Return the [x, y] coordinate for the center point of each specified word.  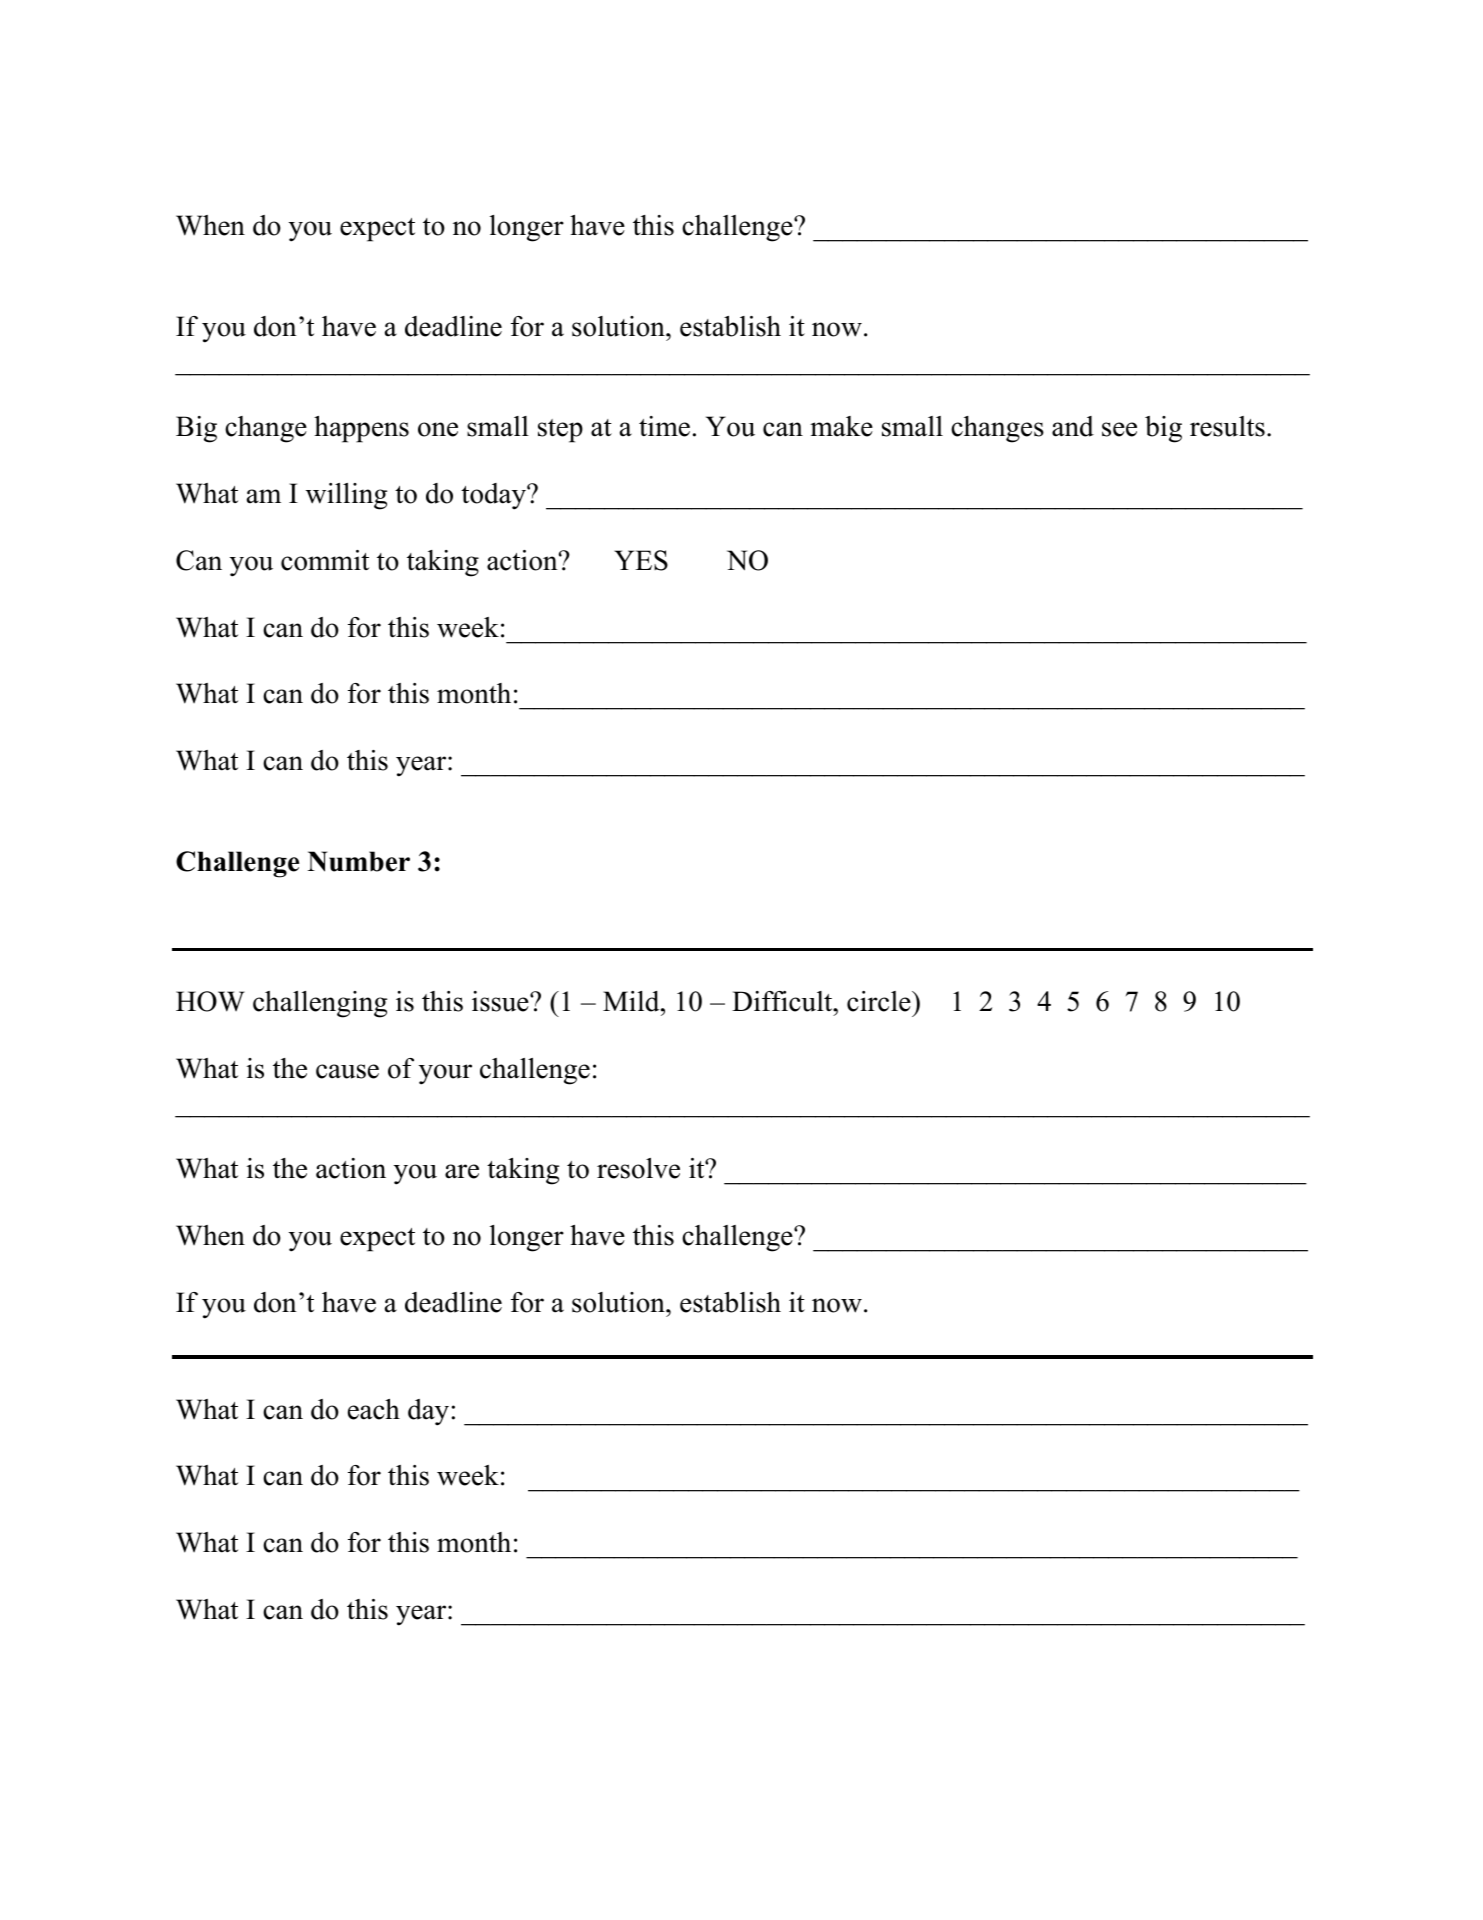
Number [359, 861]
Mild [632, 1001]
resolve [638, 1168]
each [374, 1409]
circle [880, 1001]
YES [641, 560]
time [664, 426]
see [1119, 429]
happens [361, 429]
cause [347, 1071]
